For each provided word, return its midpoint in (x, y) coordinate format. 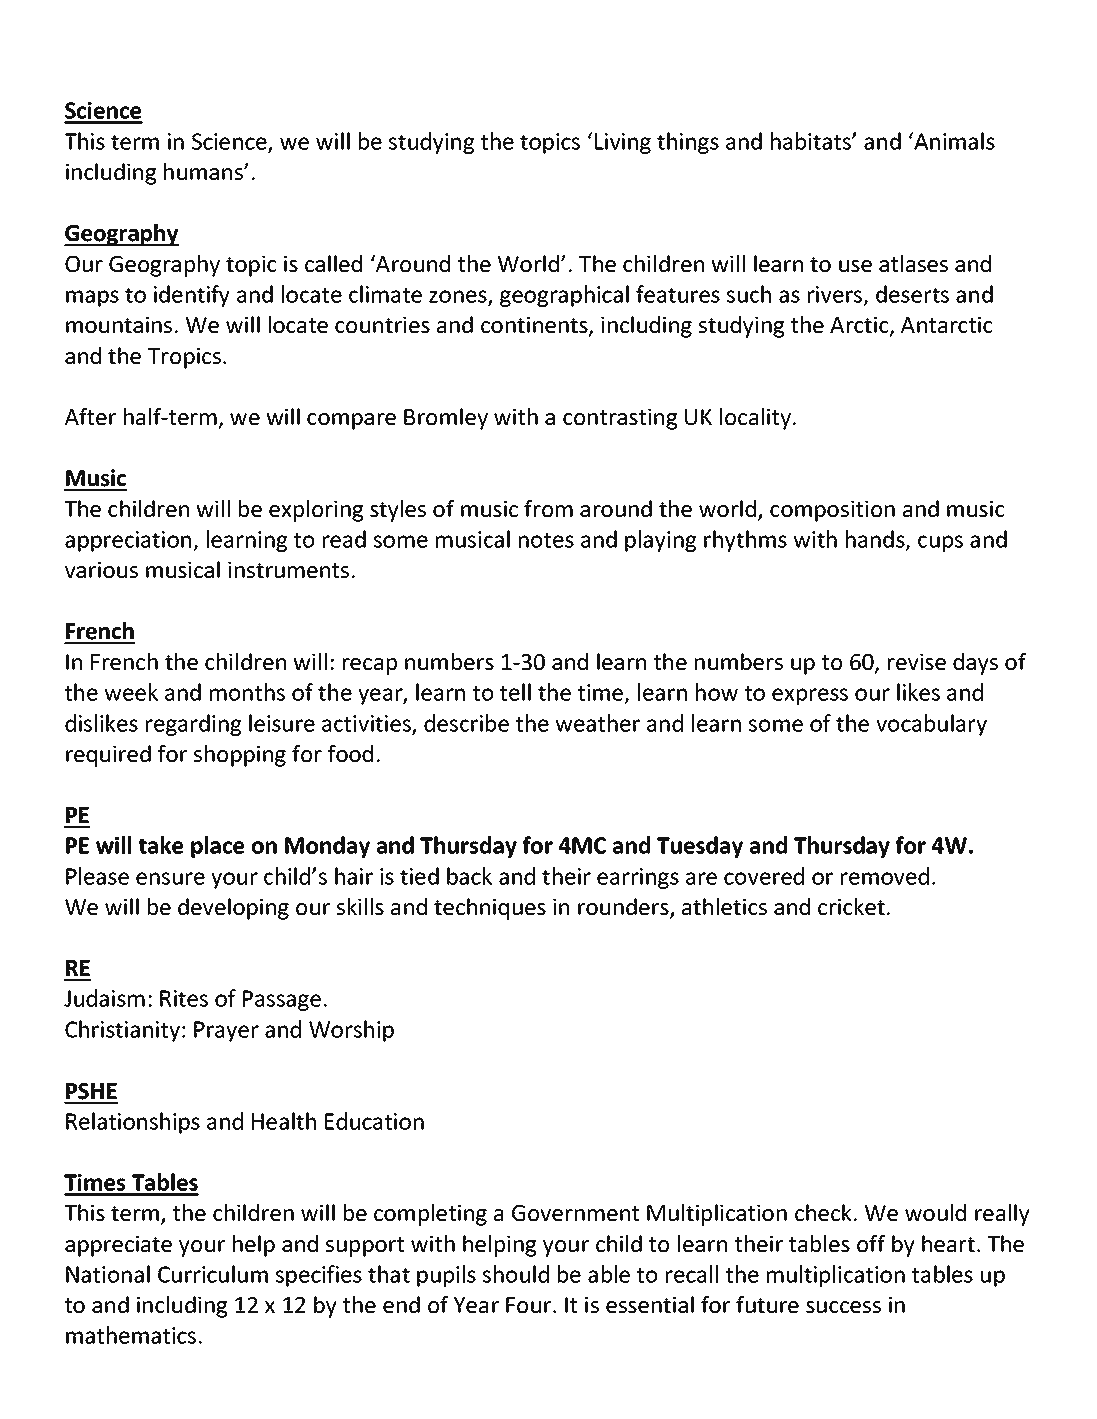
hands (876, 540)
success (843, 1307)
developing (233, 909)
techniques (490, 909)
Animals (953, 141)
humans (204, 171)
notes (546, 540)
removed (885, 876)
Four (530, 1305)
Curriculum (213, 1274)
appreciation (129, 541)
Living (623, 143)
